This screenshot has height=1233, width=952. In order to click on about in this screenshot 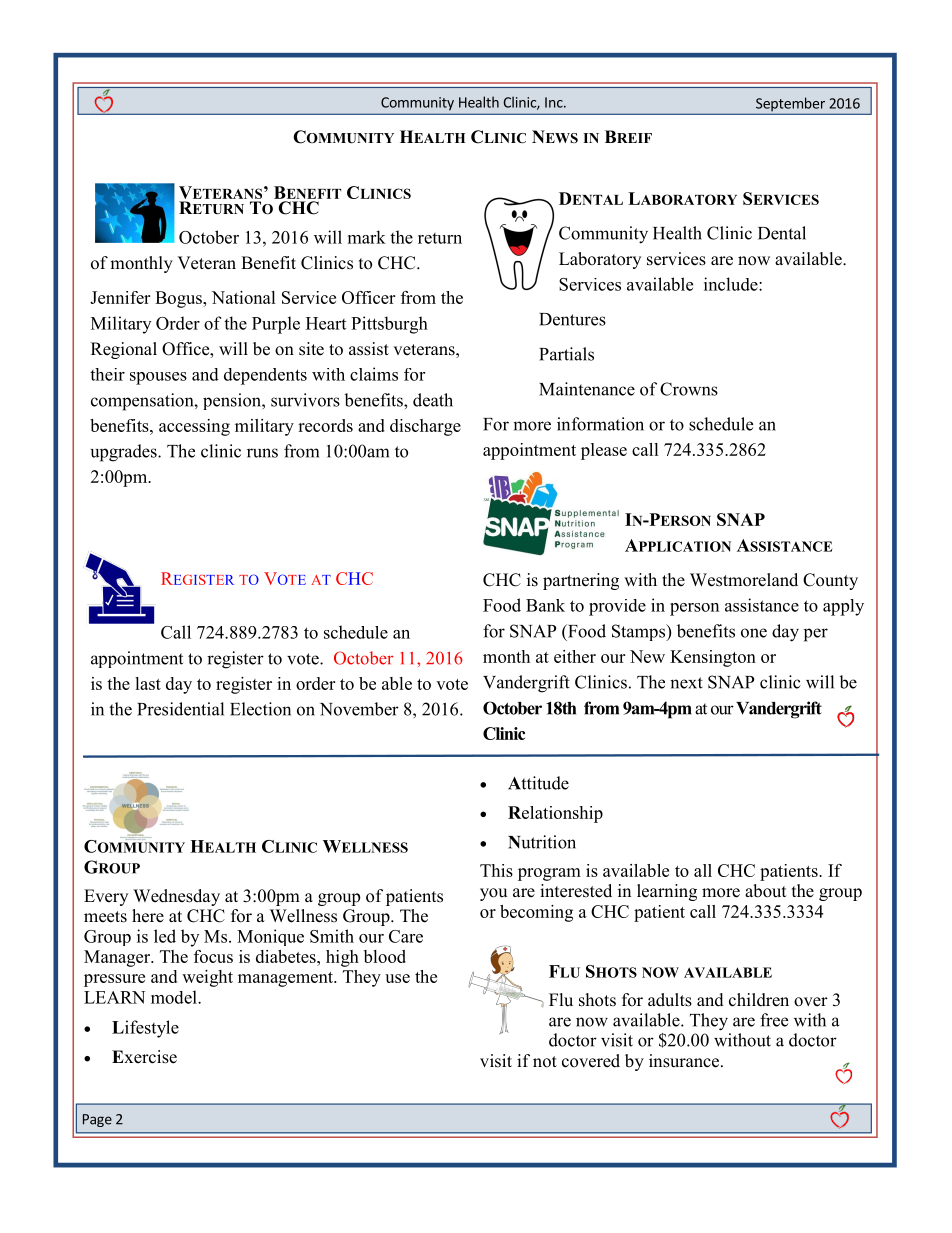, I will do `click(765, 891)`.
